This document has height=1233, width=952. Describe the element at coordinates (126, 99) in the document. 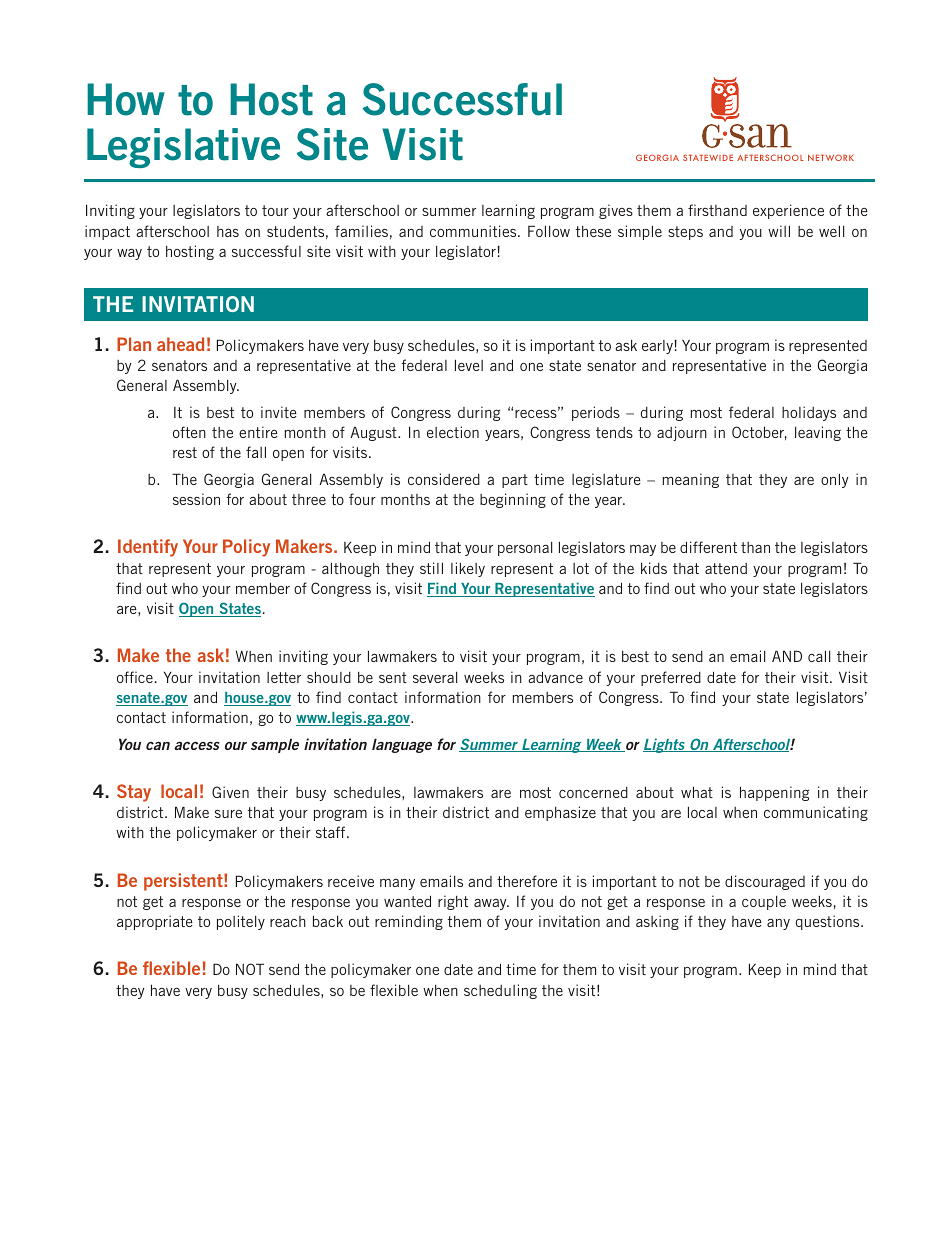

I see `How` at that location.
